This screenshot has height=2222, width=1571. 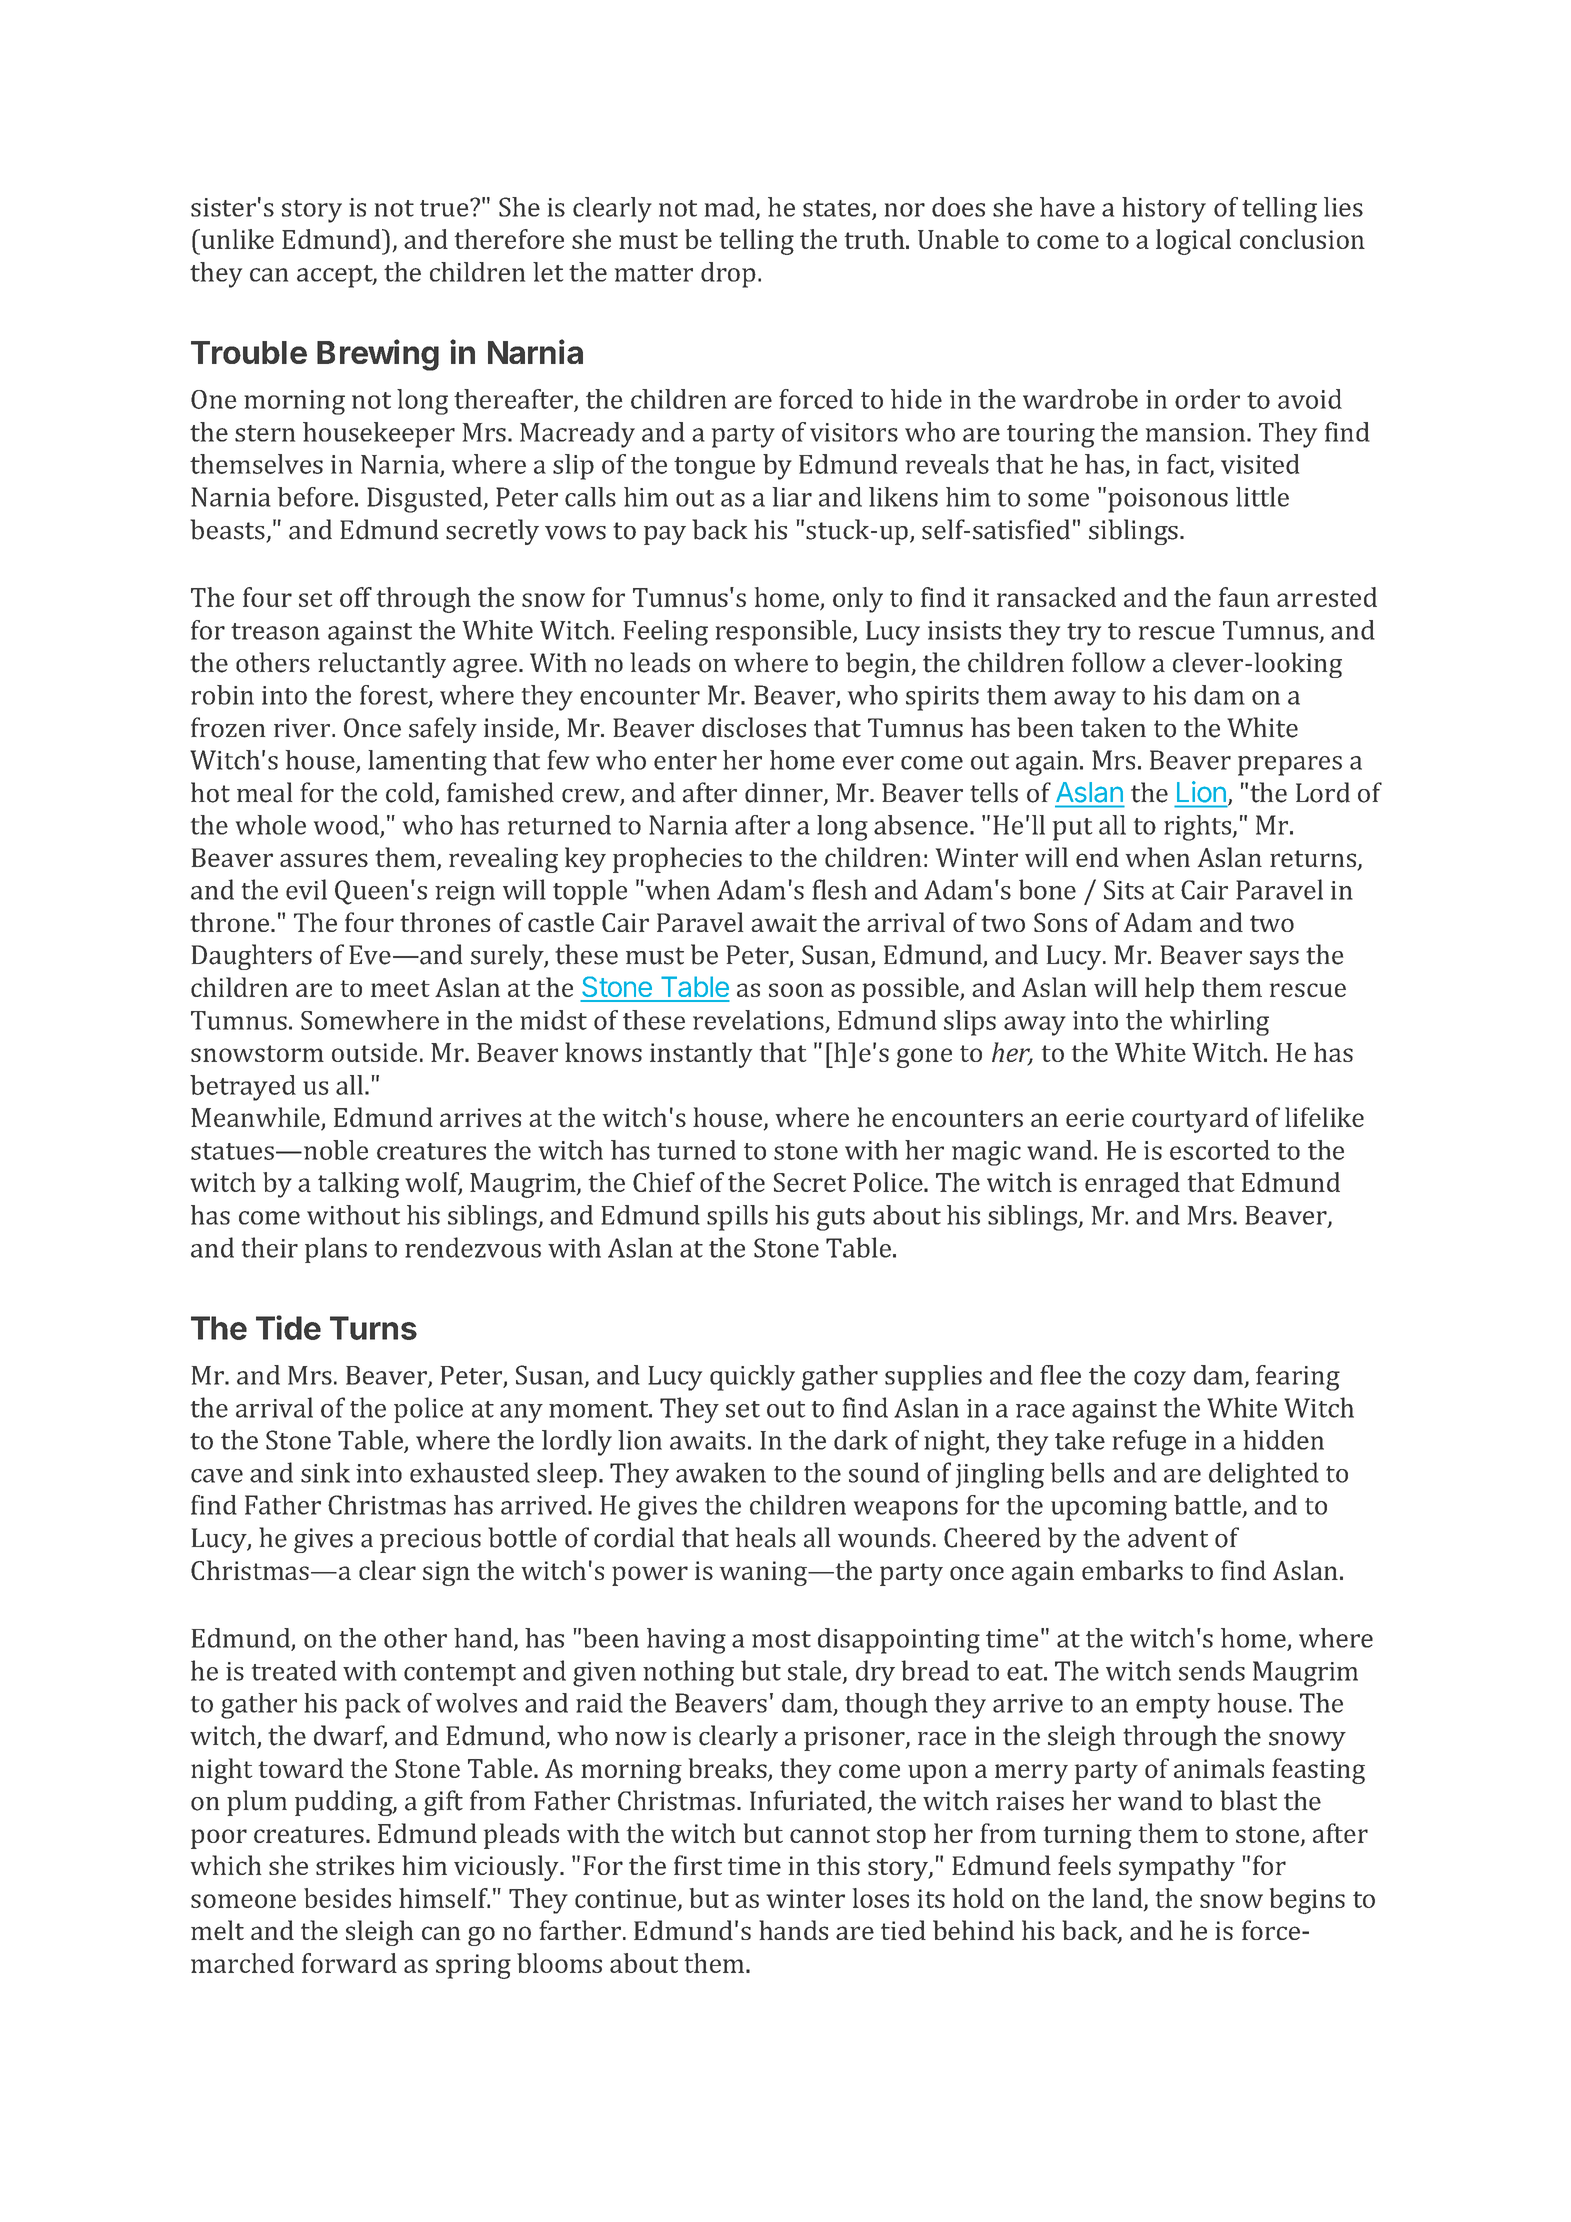 What do you see at coordinates (701, 1055) in the screenshot?
I see `instantly` at bounding box center [701, 1055].
